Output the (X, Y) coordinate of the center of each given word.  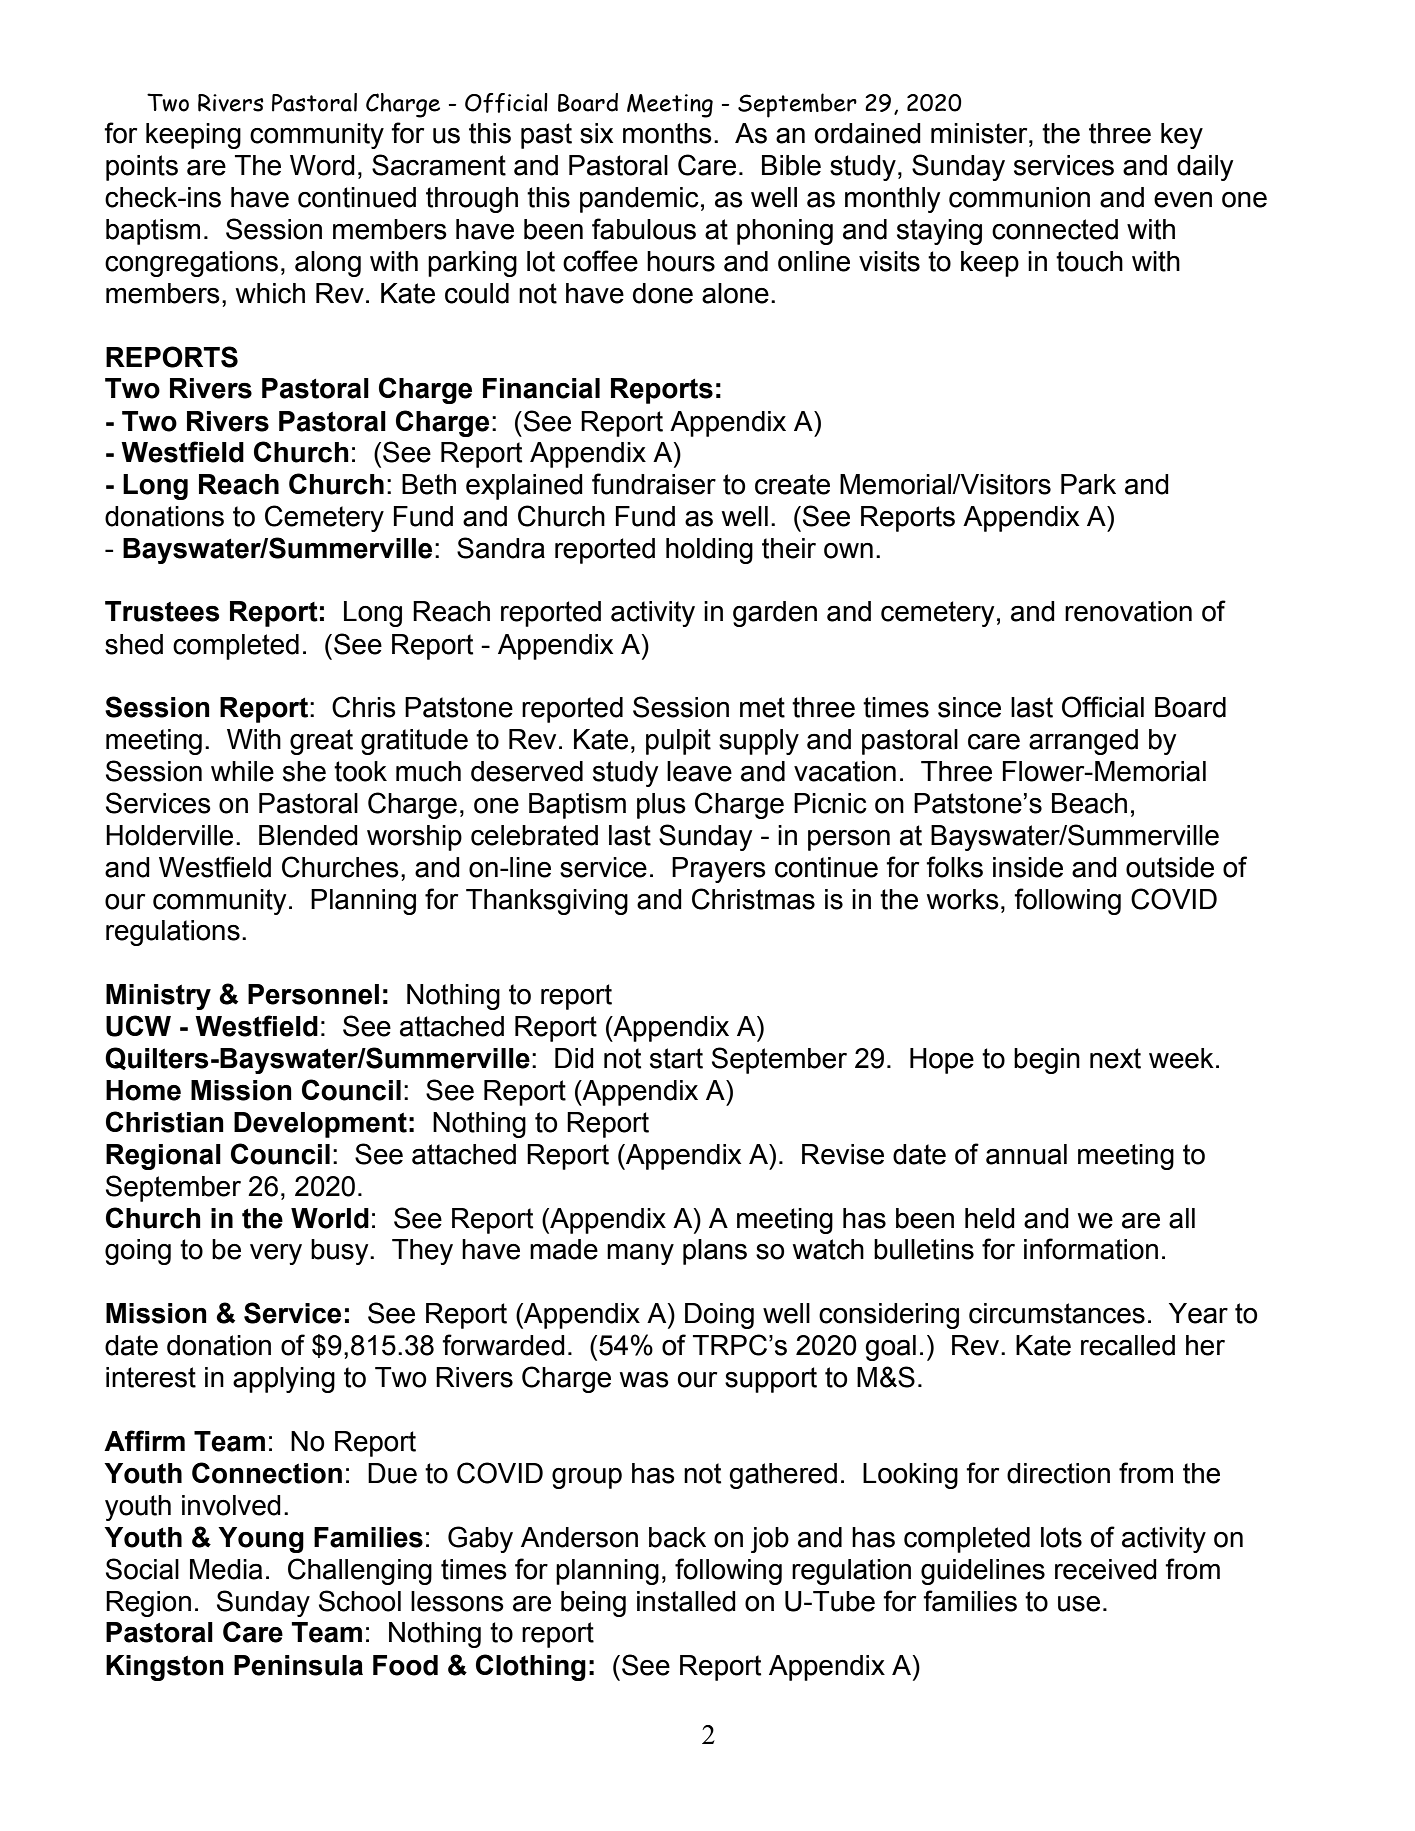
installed (686, 1601)
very (276, 1254)
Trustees (162, 611)
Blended (308, 835)
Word (322, 165)
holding (709, 551)
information (1091, 1249)
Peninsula (298, 1665)
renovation (1128, 611)
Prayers (719, 870)
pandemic (639, 200)
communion (1019, 197)
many (640, 1254)
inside (1028, 867)
